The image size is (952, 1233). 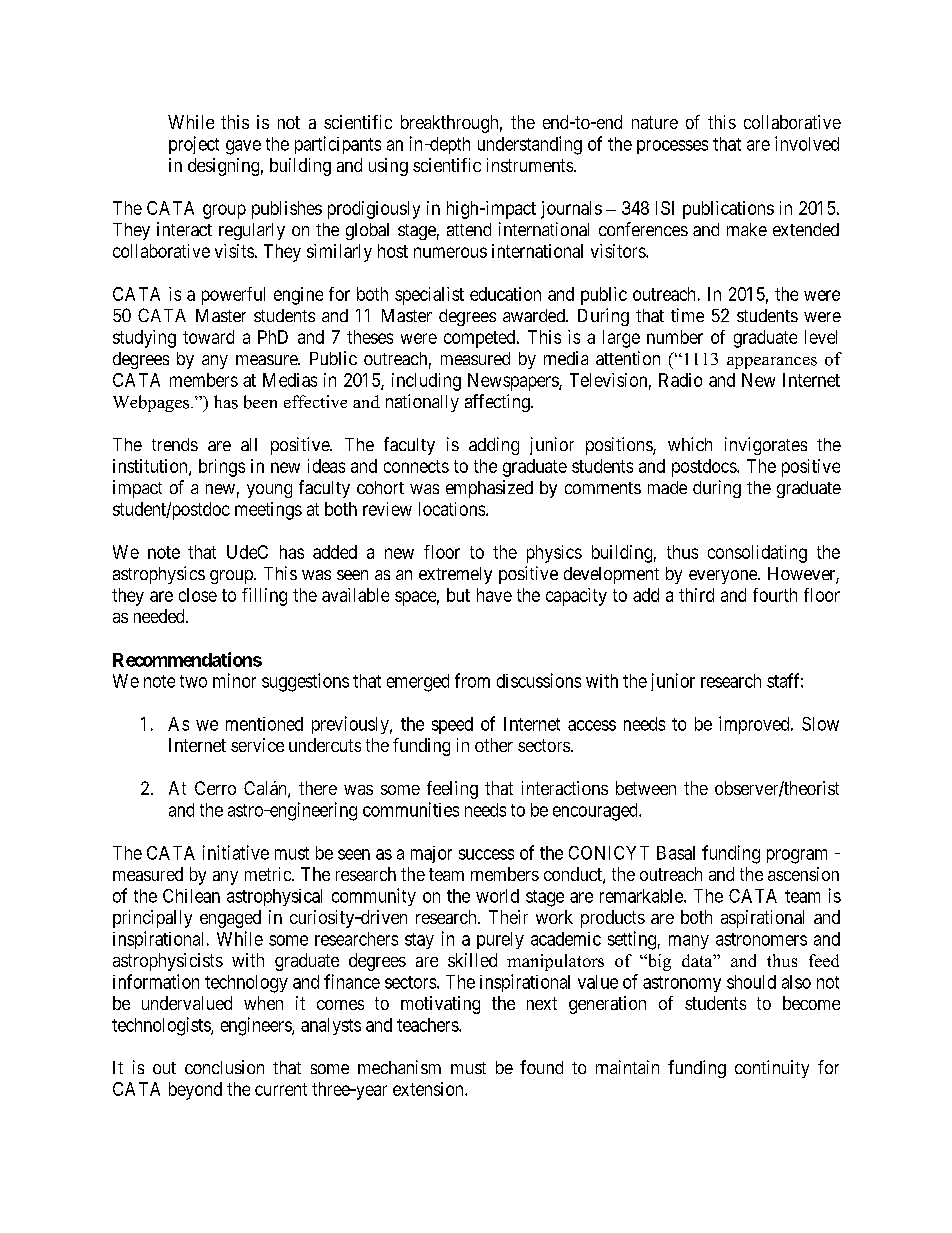 What do you see at coordinates (260, 402) in the page?
I see `been` at bounding box center [260, 402].
